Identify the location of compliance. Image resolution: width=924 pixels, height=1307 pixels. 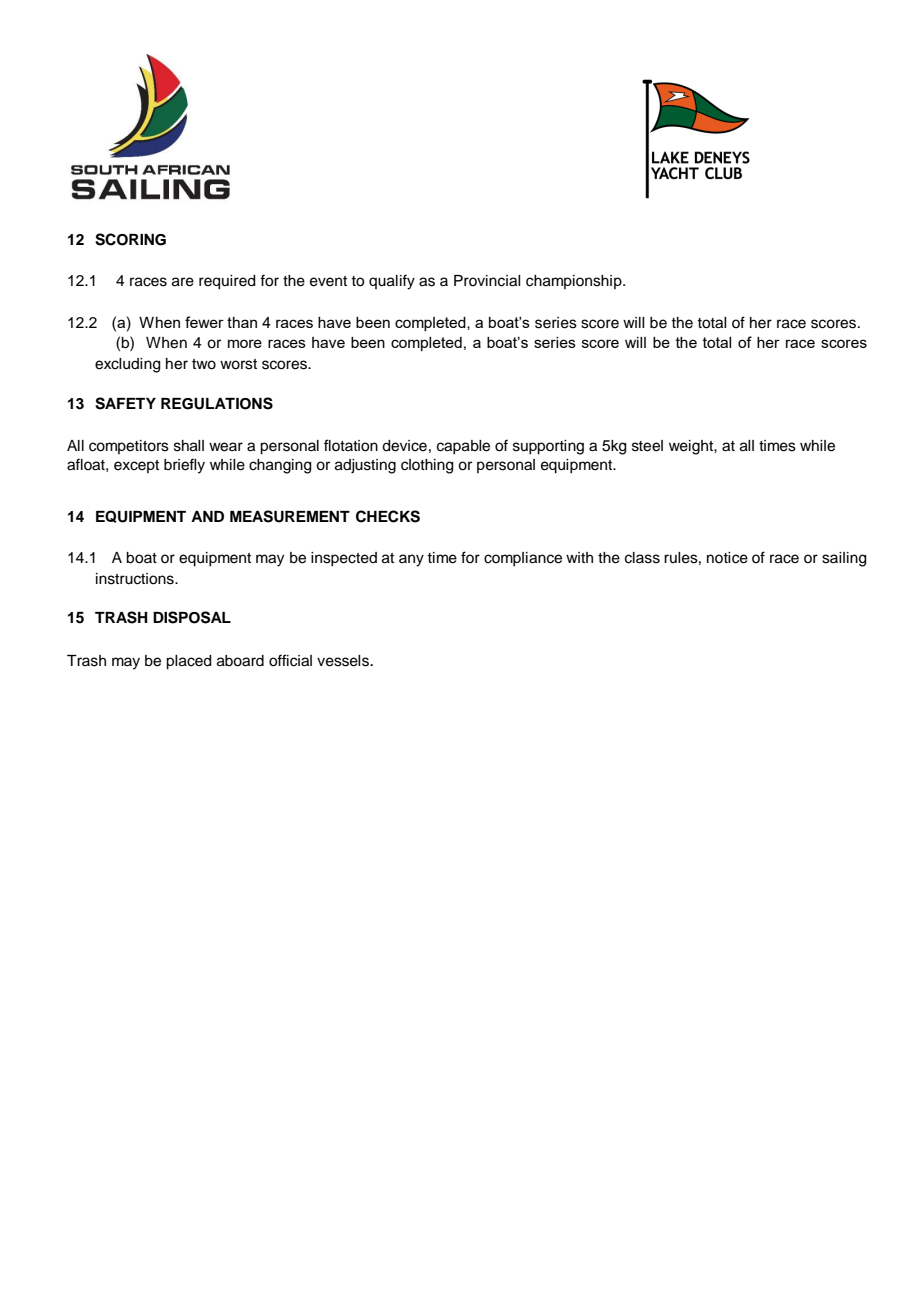
(523, 559).
